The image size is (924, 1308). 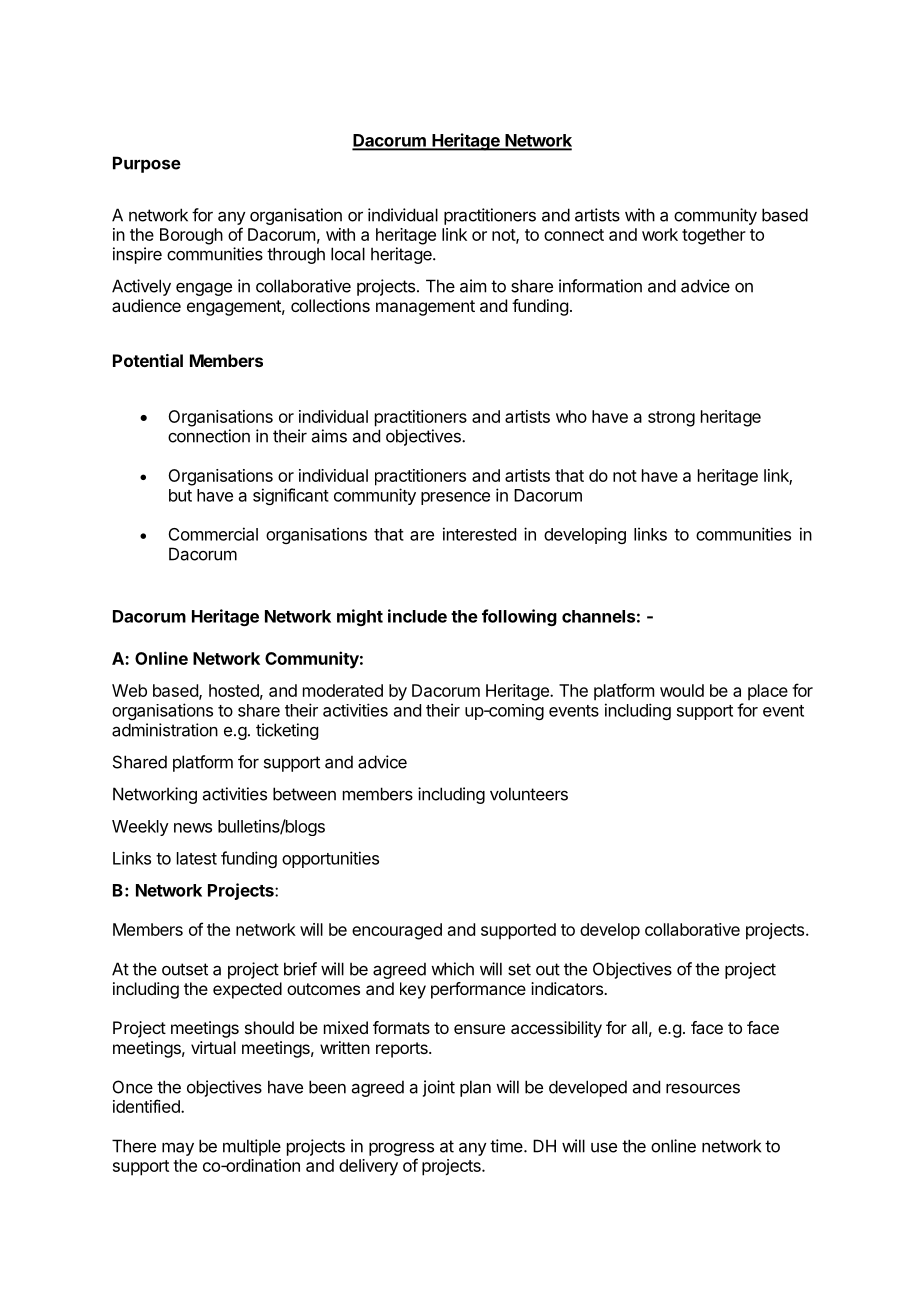 What do you see at coordinates (529, 794) in the screenshot?
I see `volunteers` at bounding box center [529, 794].
